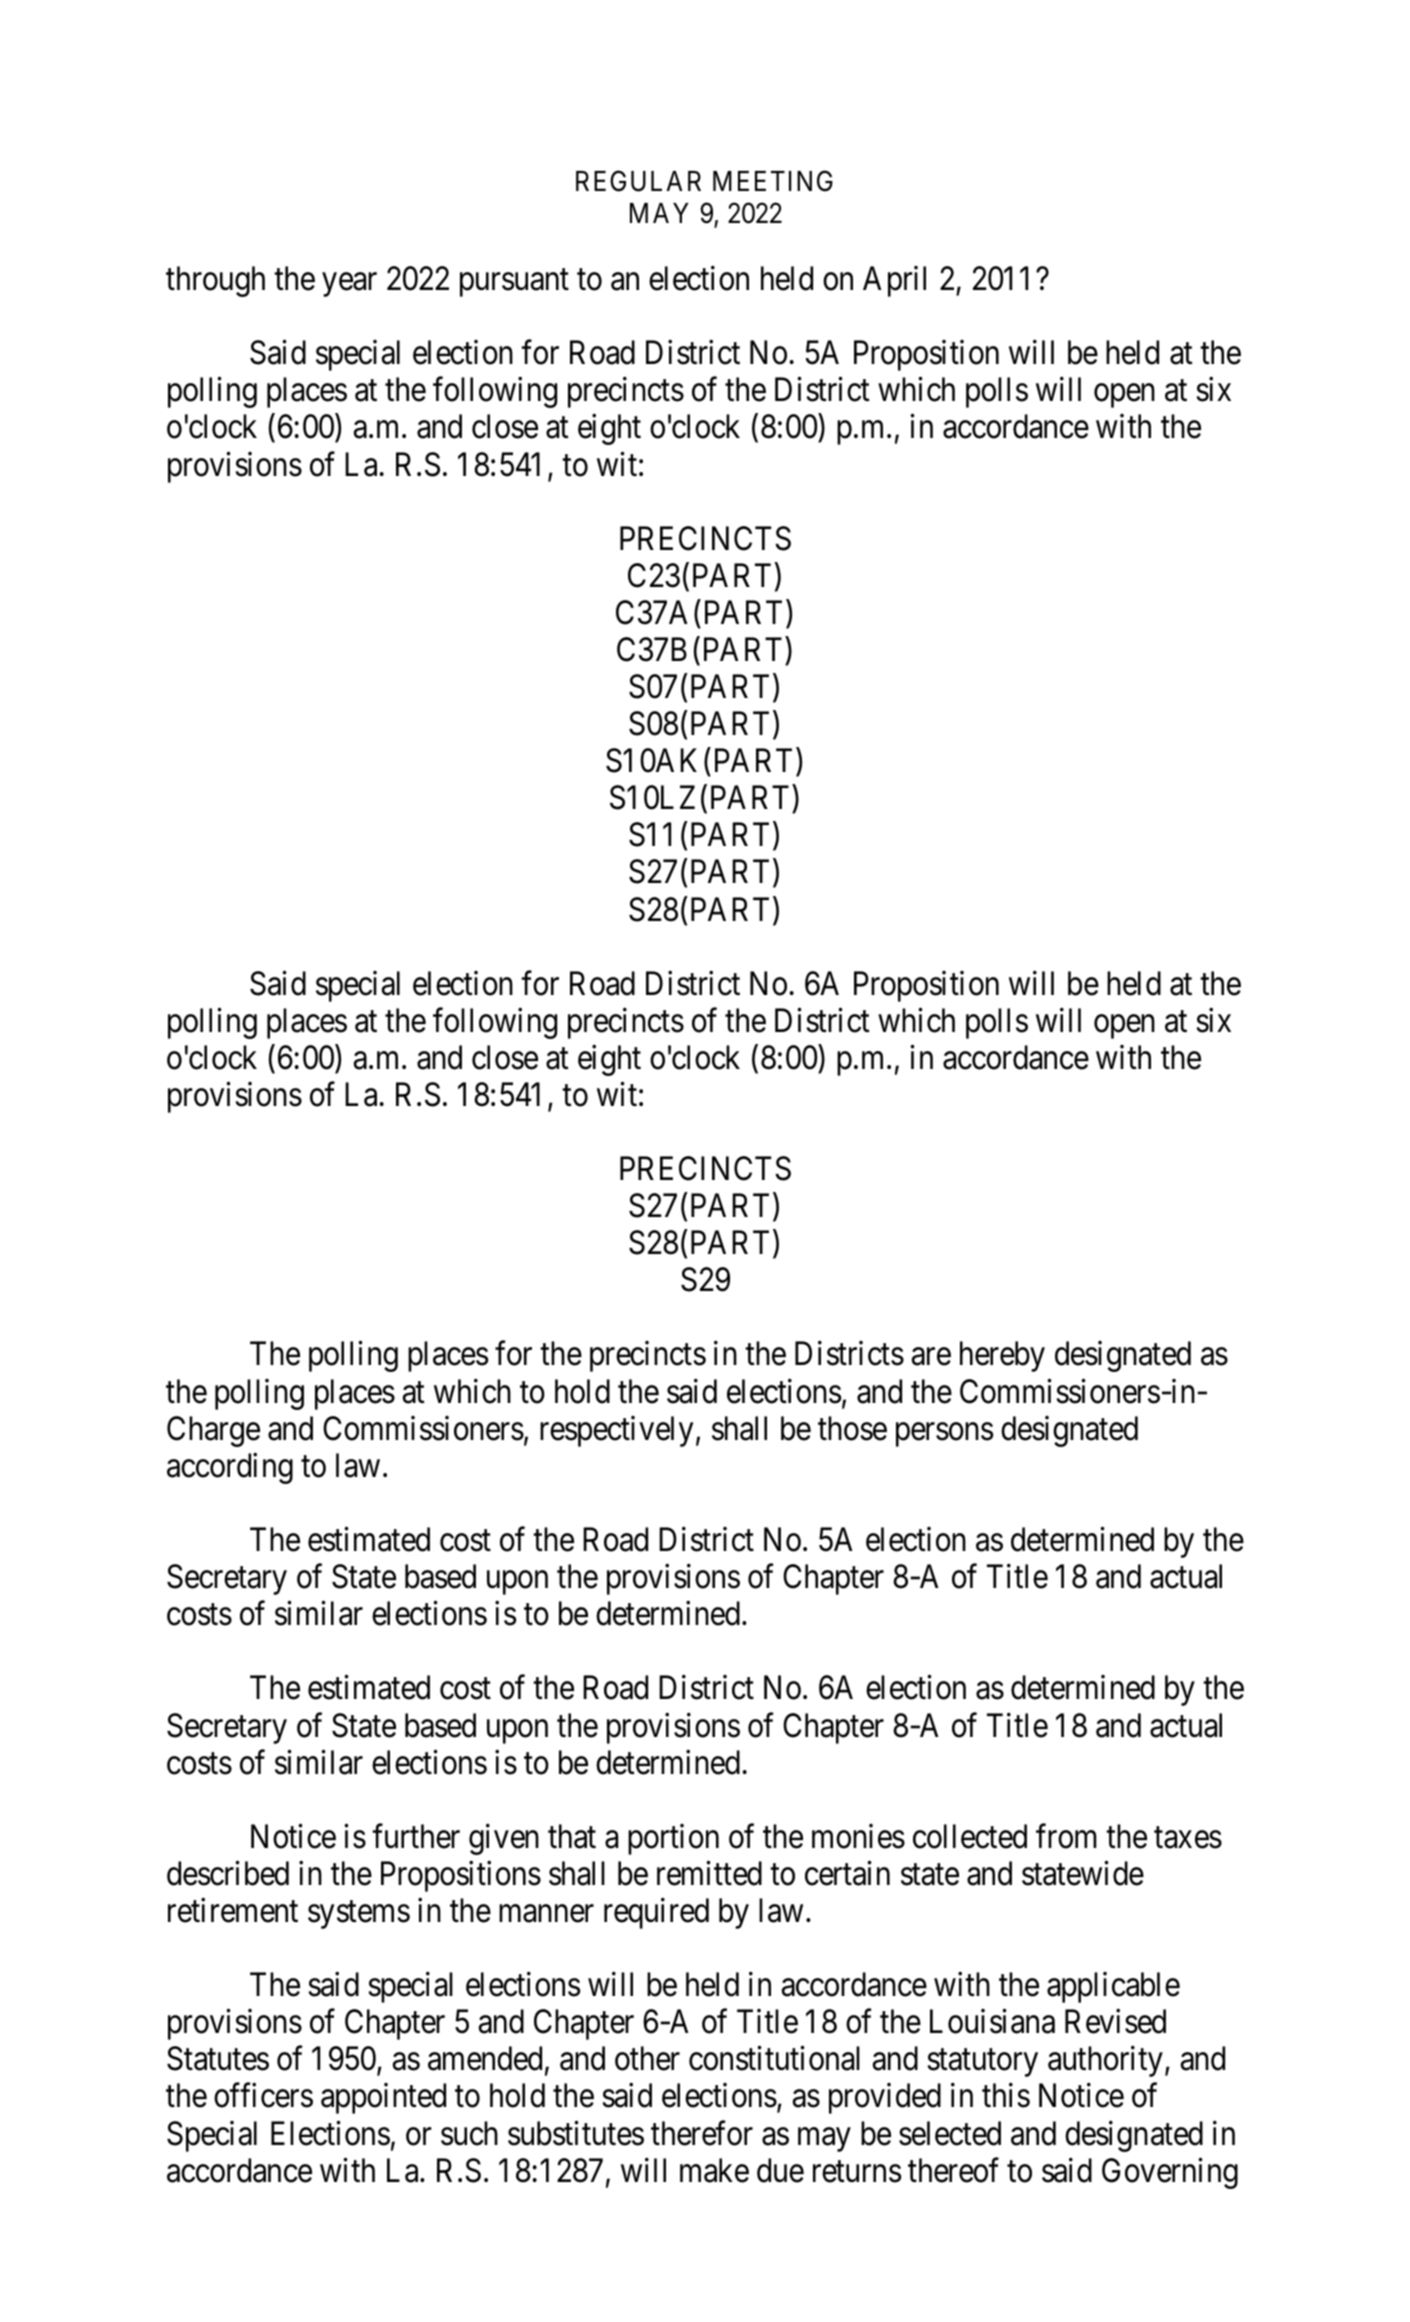 The image size is (1410, 2322). What do you see at coordinates (894, 281) in the image?
I see `April` at bounding box center [894, 281].
